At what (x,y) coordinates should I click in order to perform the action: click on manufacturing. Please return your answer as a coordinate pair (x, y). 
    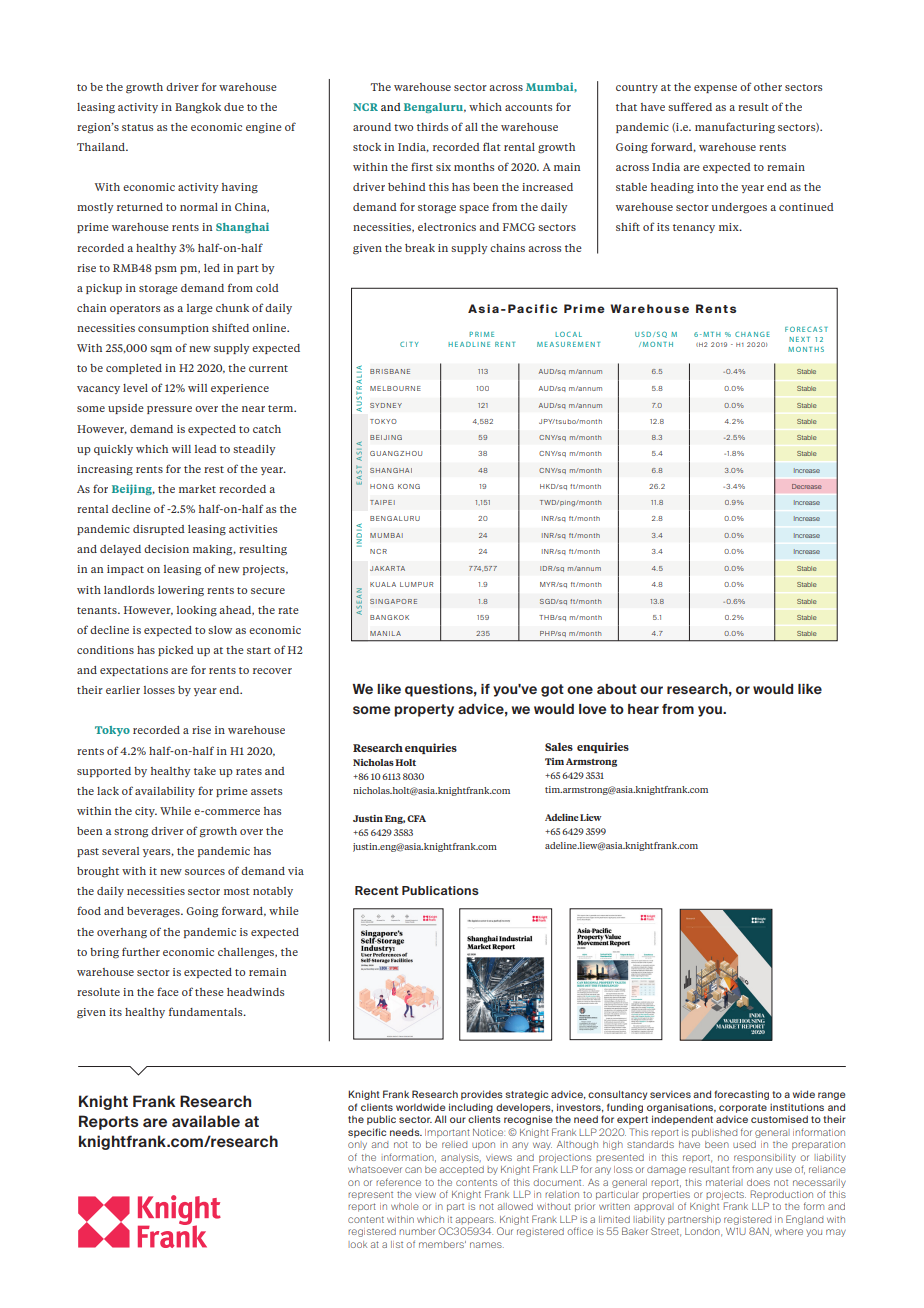
    Looking at the image, I should click on (735, 128).
